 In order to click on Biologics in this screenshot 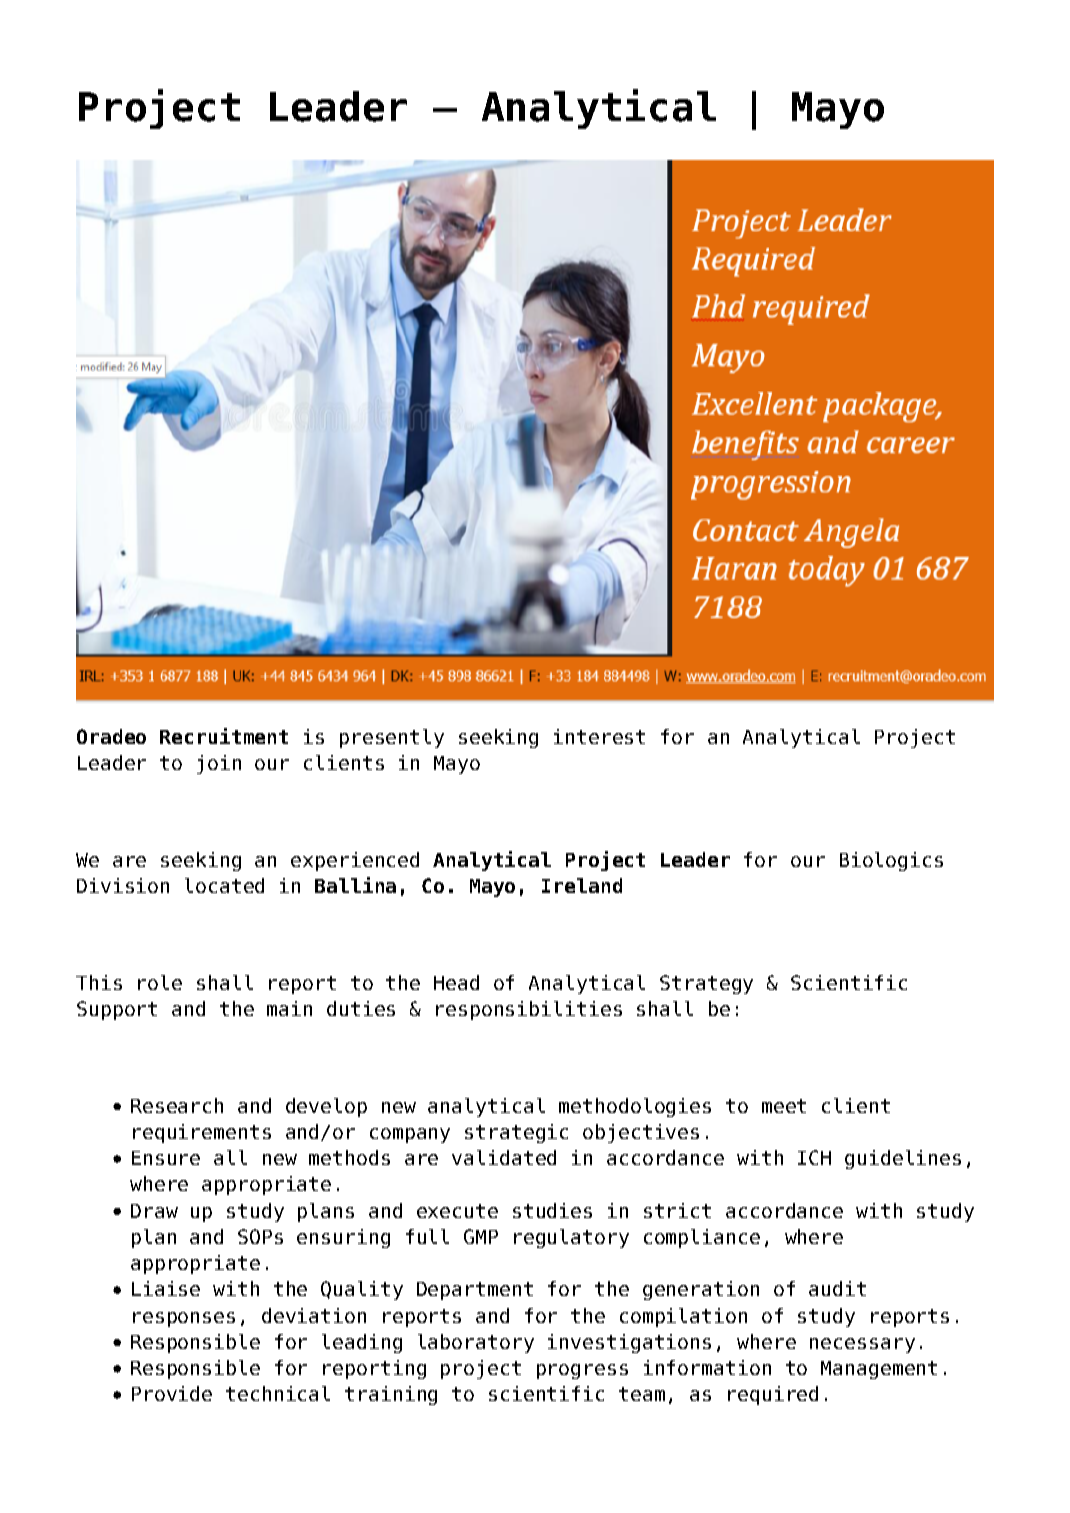, I will do `click(891, 861)`.
